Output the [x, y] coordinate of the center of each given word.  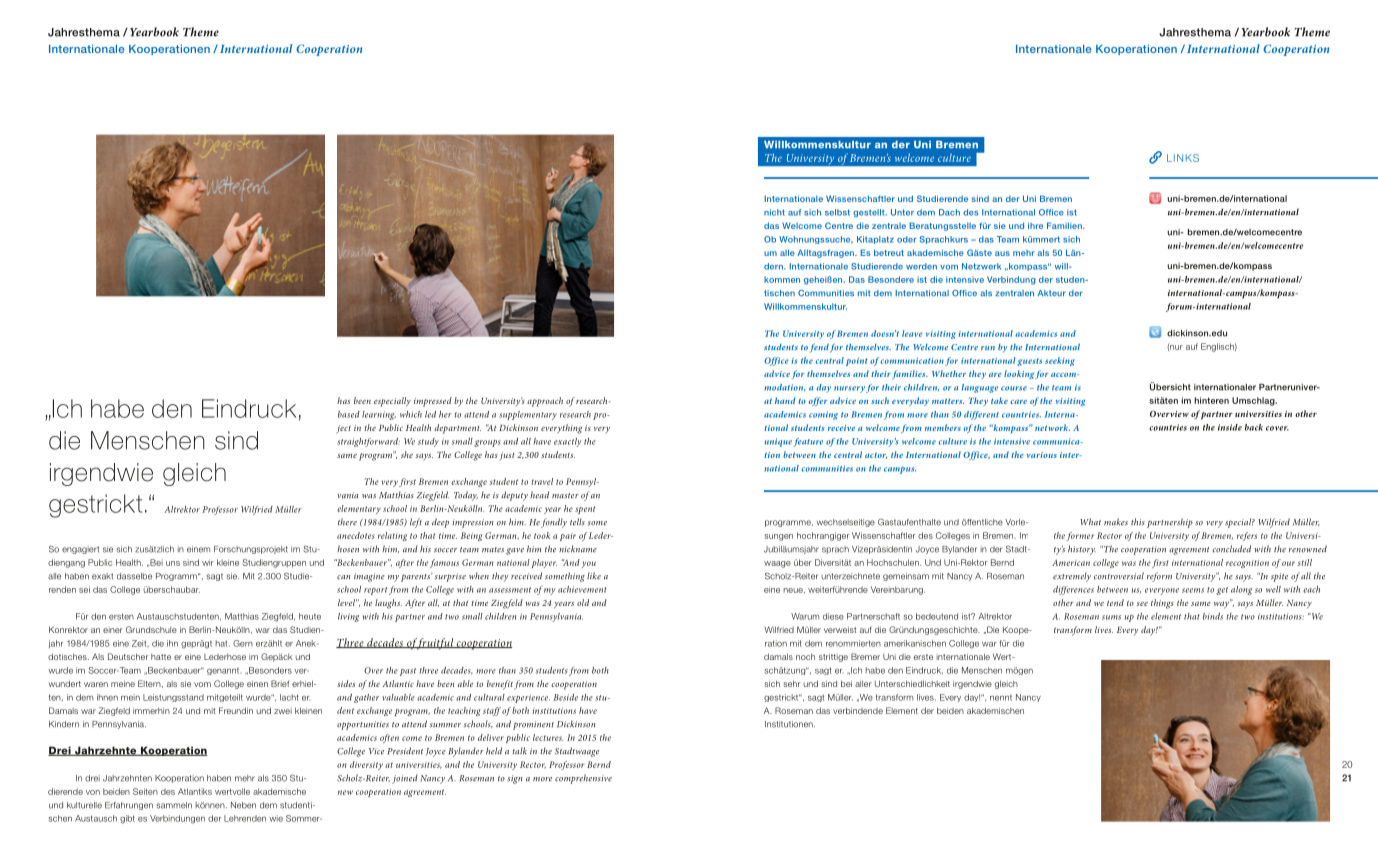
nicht [774, 212]
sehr [791, 683]
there [347, 522]
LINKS [1183, 158]
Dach [949, 212]
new [345, 792]
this [1138, 522]
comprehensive [583, 779]
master [565, 496]
